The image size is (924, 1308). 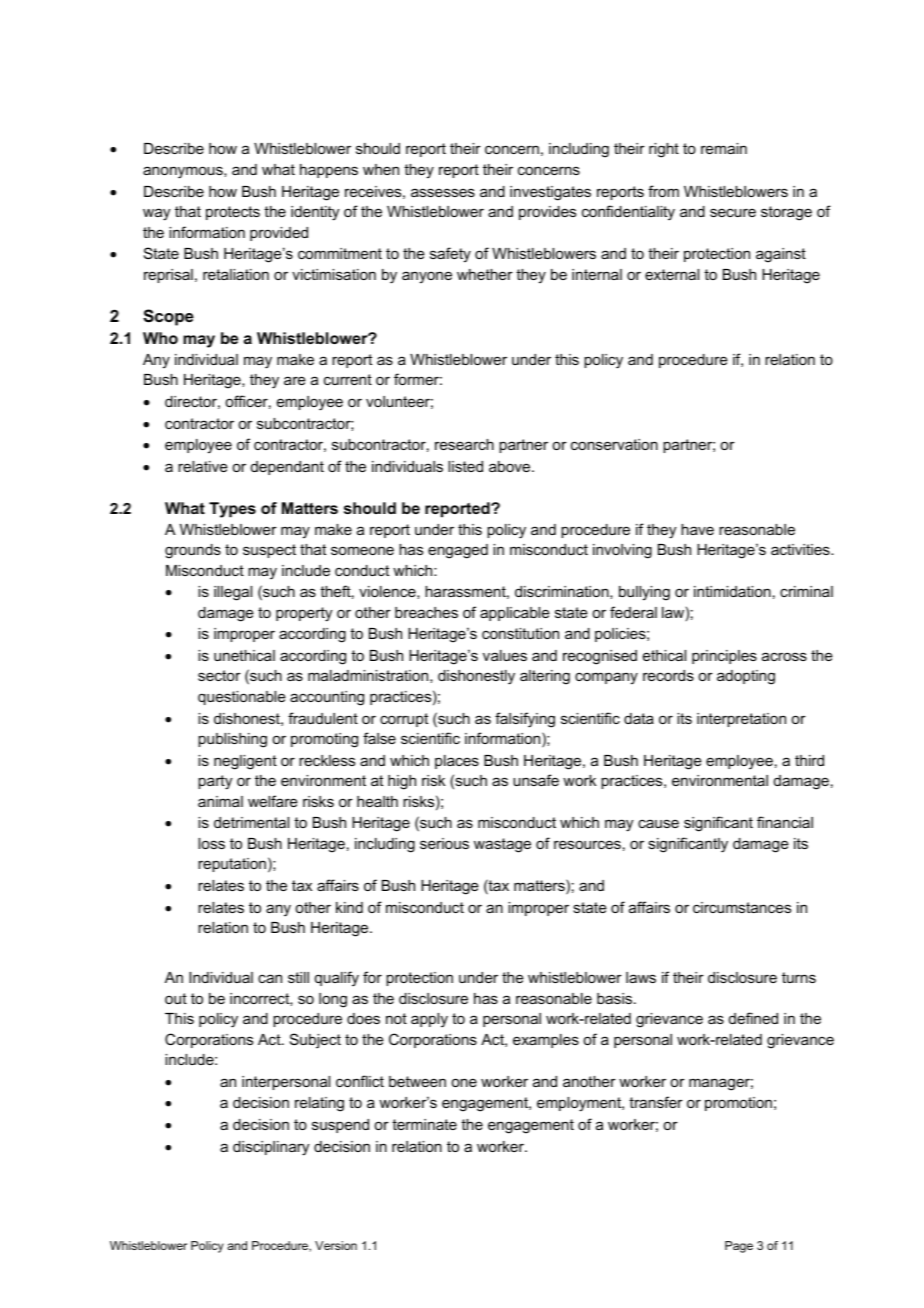 What do you see at coordinates (443, 192) in the screenshot?
I see `assesses` at bounding box center [443, 192].
